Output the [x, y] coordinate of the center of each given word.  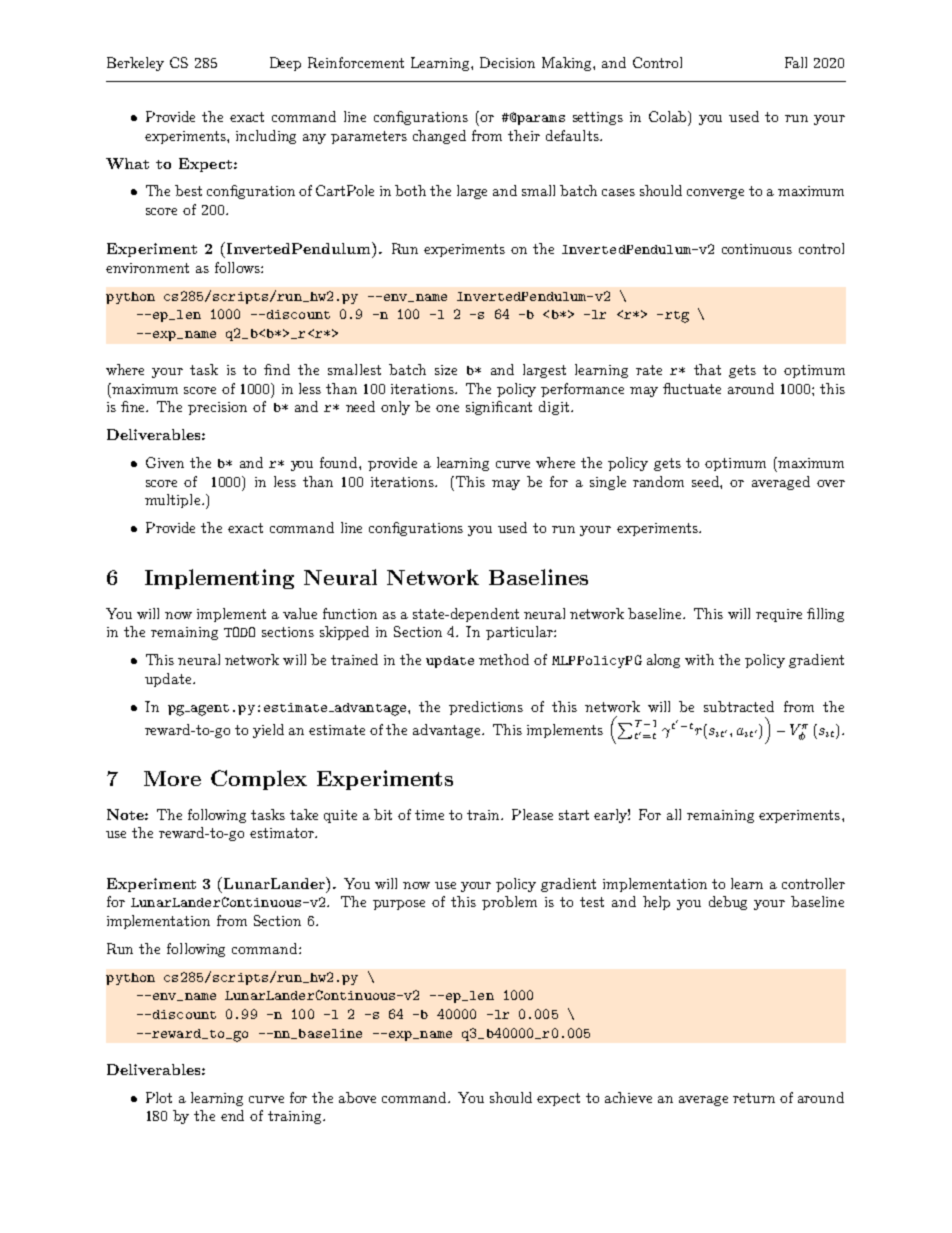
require [779, 615]
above [357, 1097]
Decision [507, 62]
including [266, 137]
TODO [239, 632]
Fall [796, 62]
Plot [159, 1097]
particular [520, 633]
